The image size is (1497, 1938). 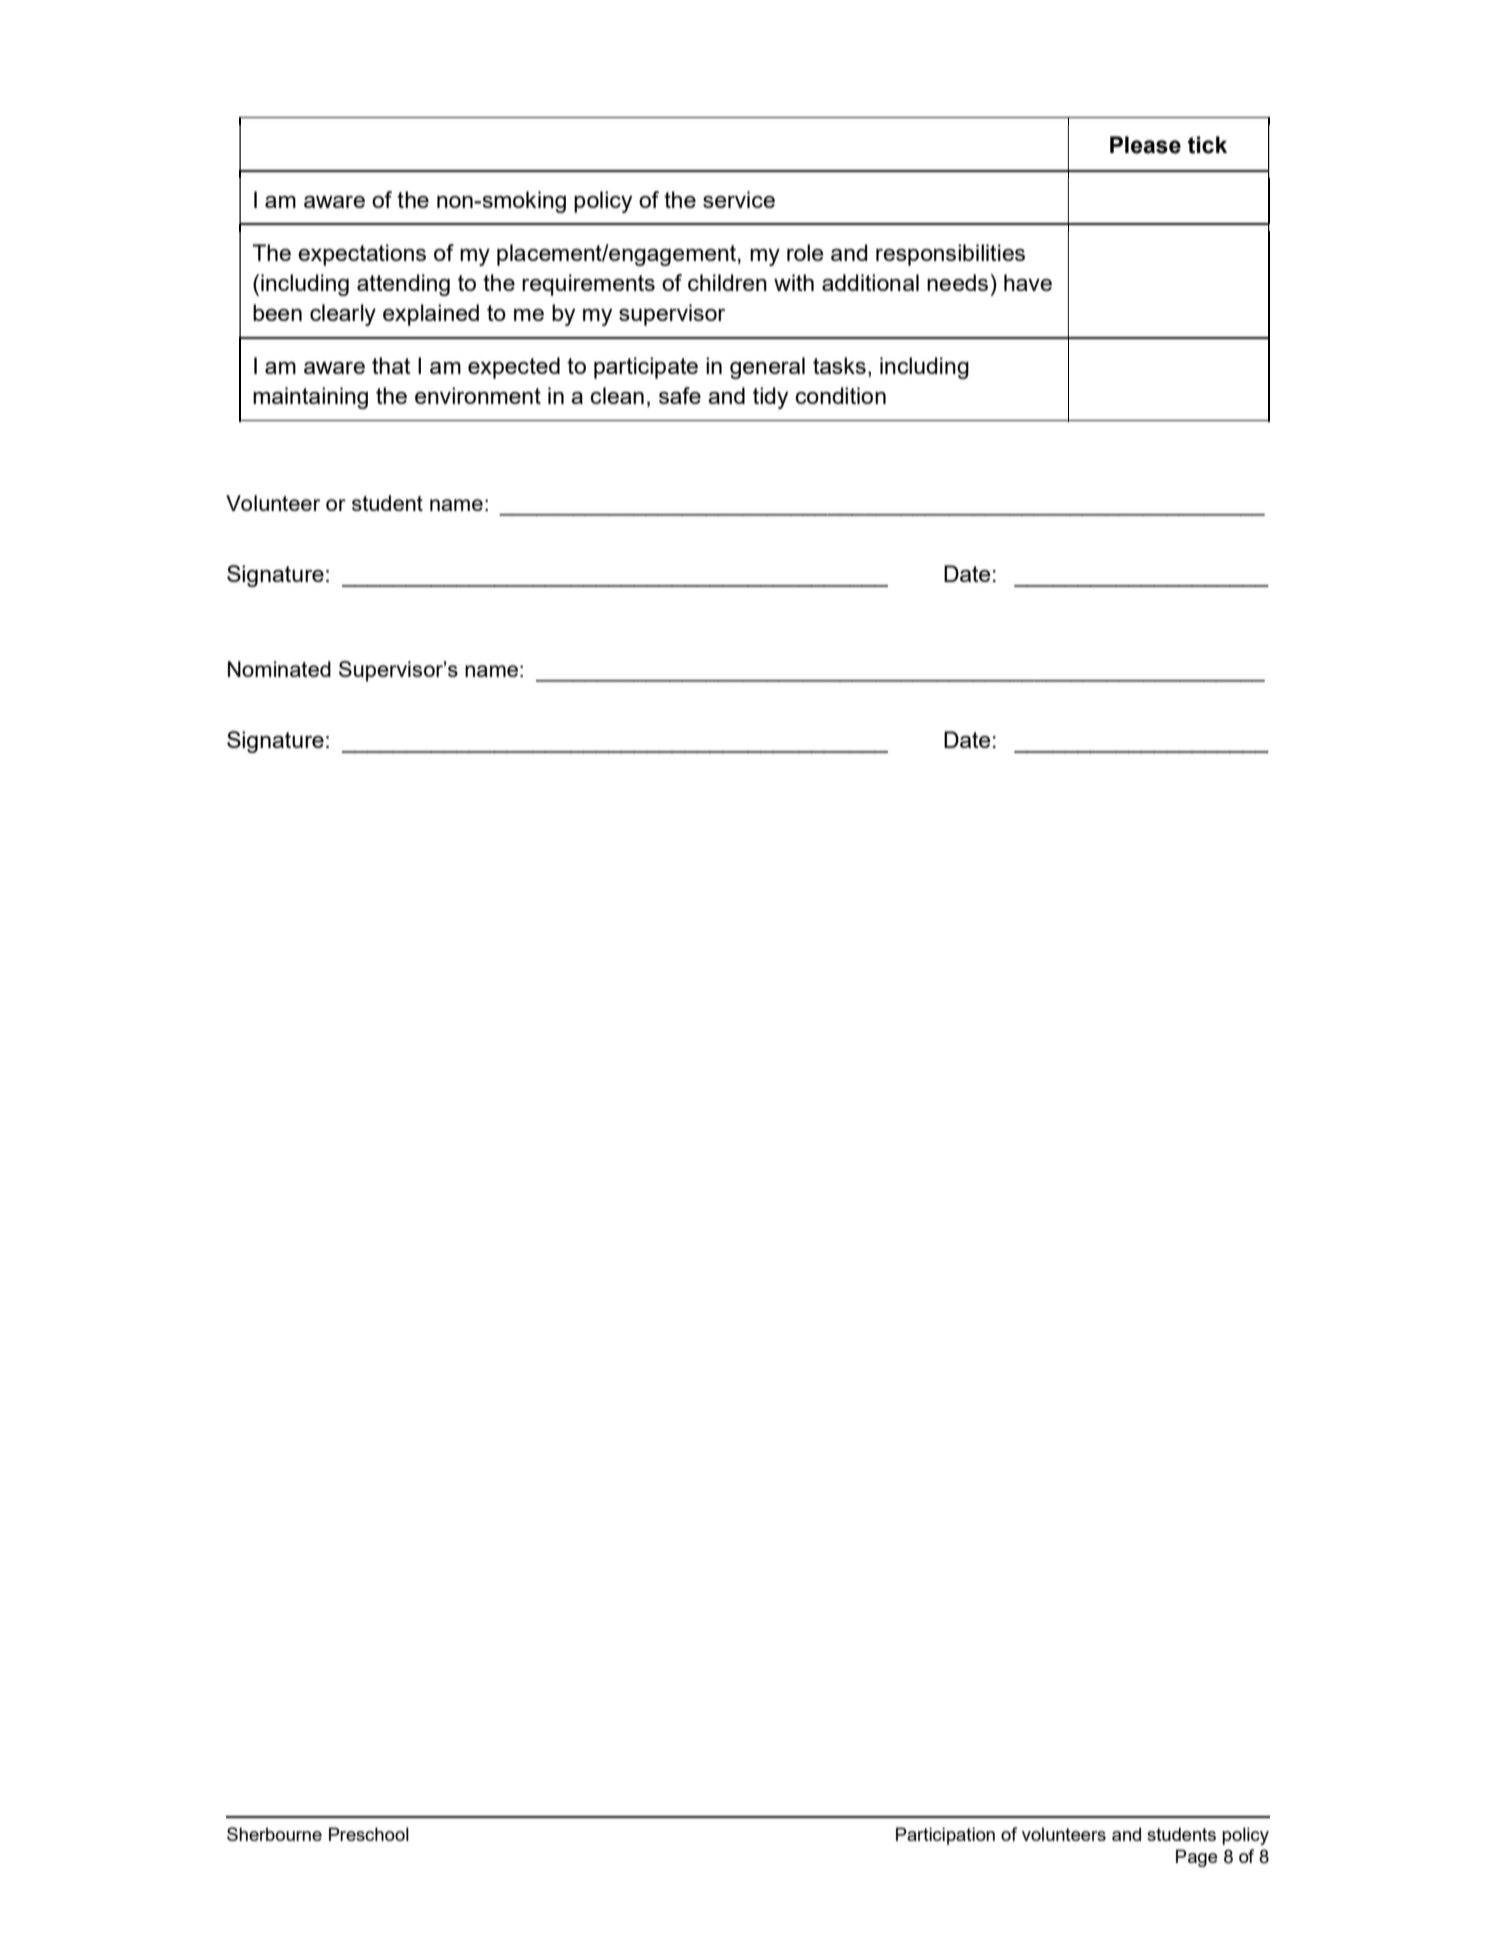 I want to click on Participation, so click(x=945, y=1836).
